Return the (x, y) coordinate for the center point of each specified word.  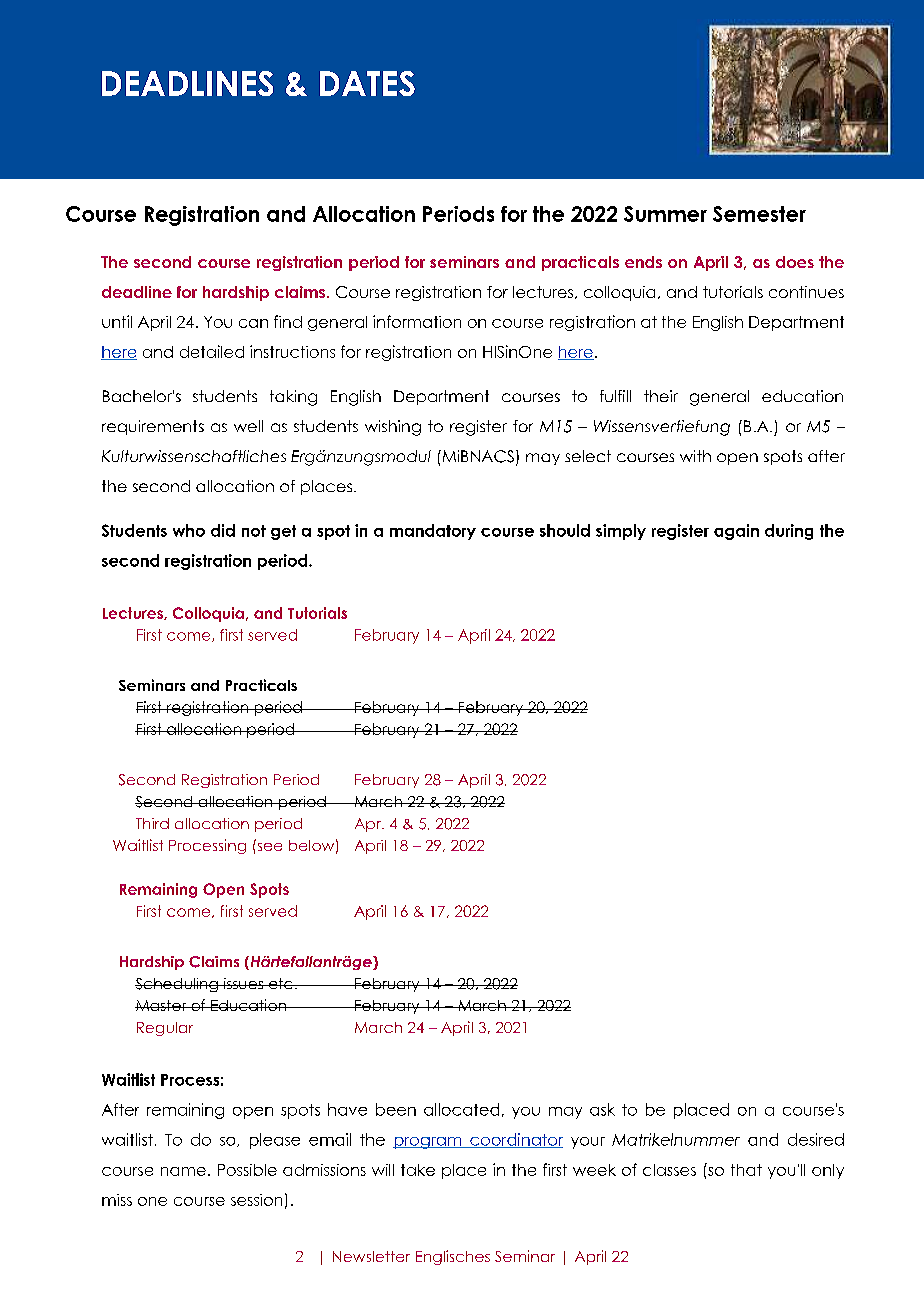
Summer (665, 214)
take (418, 1170)
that (746, 1170)
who (189, 530)
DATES (367, 83)
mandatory (433, 532)
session (256, 1200)
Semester (759, 214)
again (736, 532)
